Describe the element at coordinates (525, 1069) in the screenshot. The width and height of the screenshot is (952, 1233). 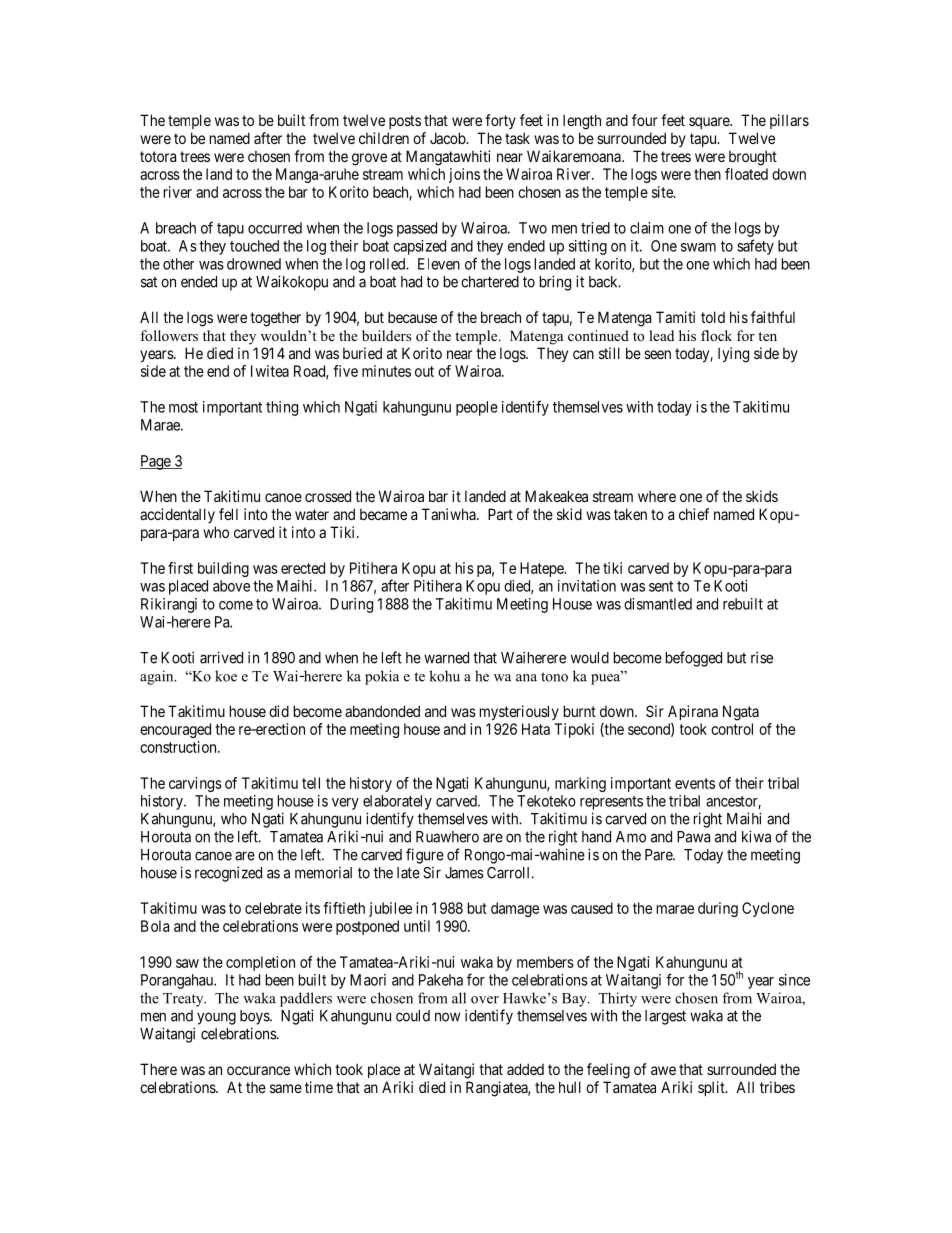
I see `added` at that location.
